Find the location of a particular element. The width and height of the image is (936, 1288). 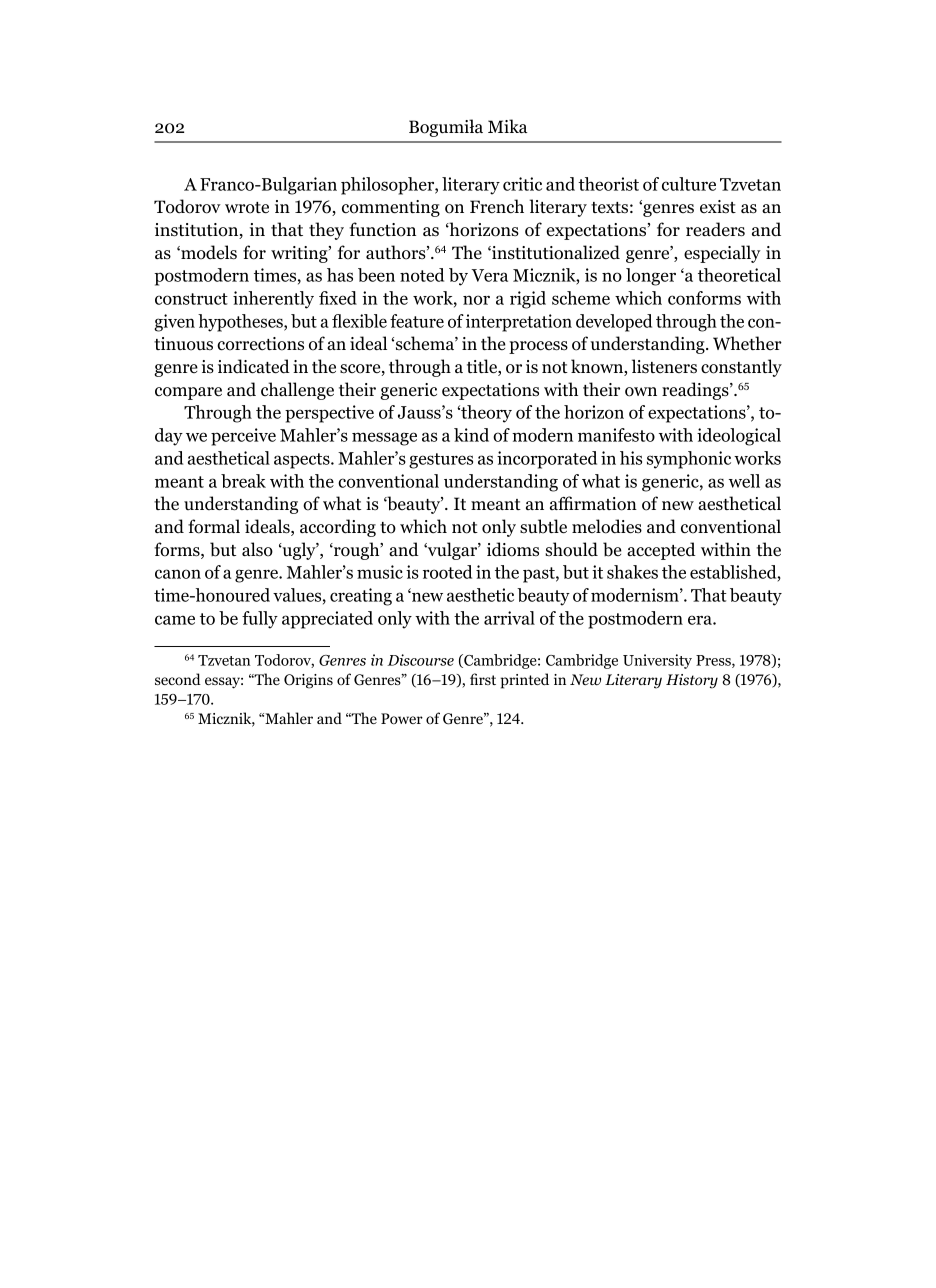

Vera is located at coordinates (489, 275).
